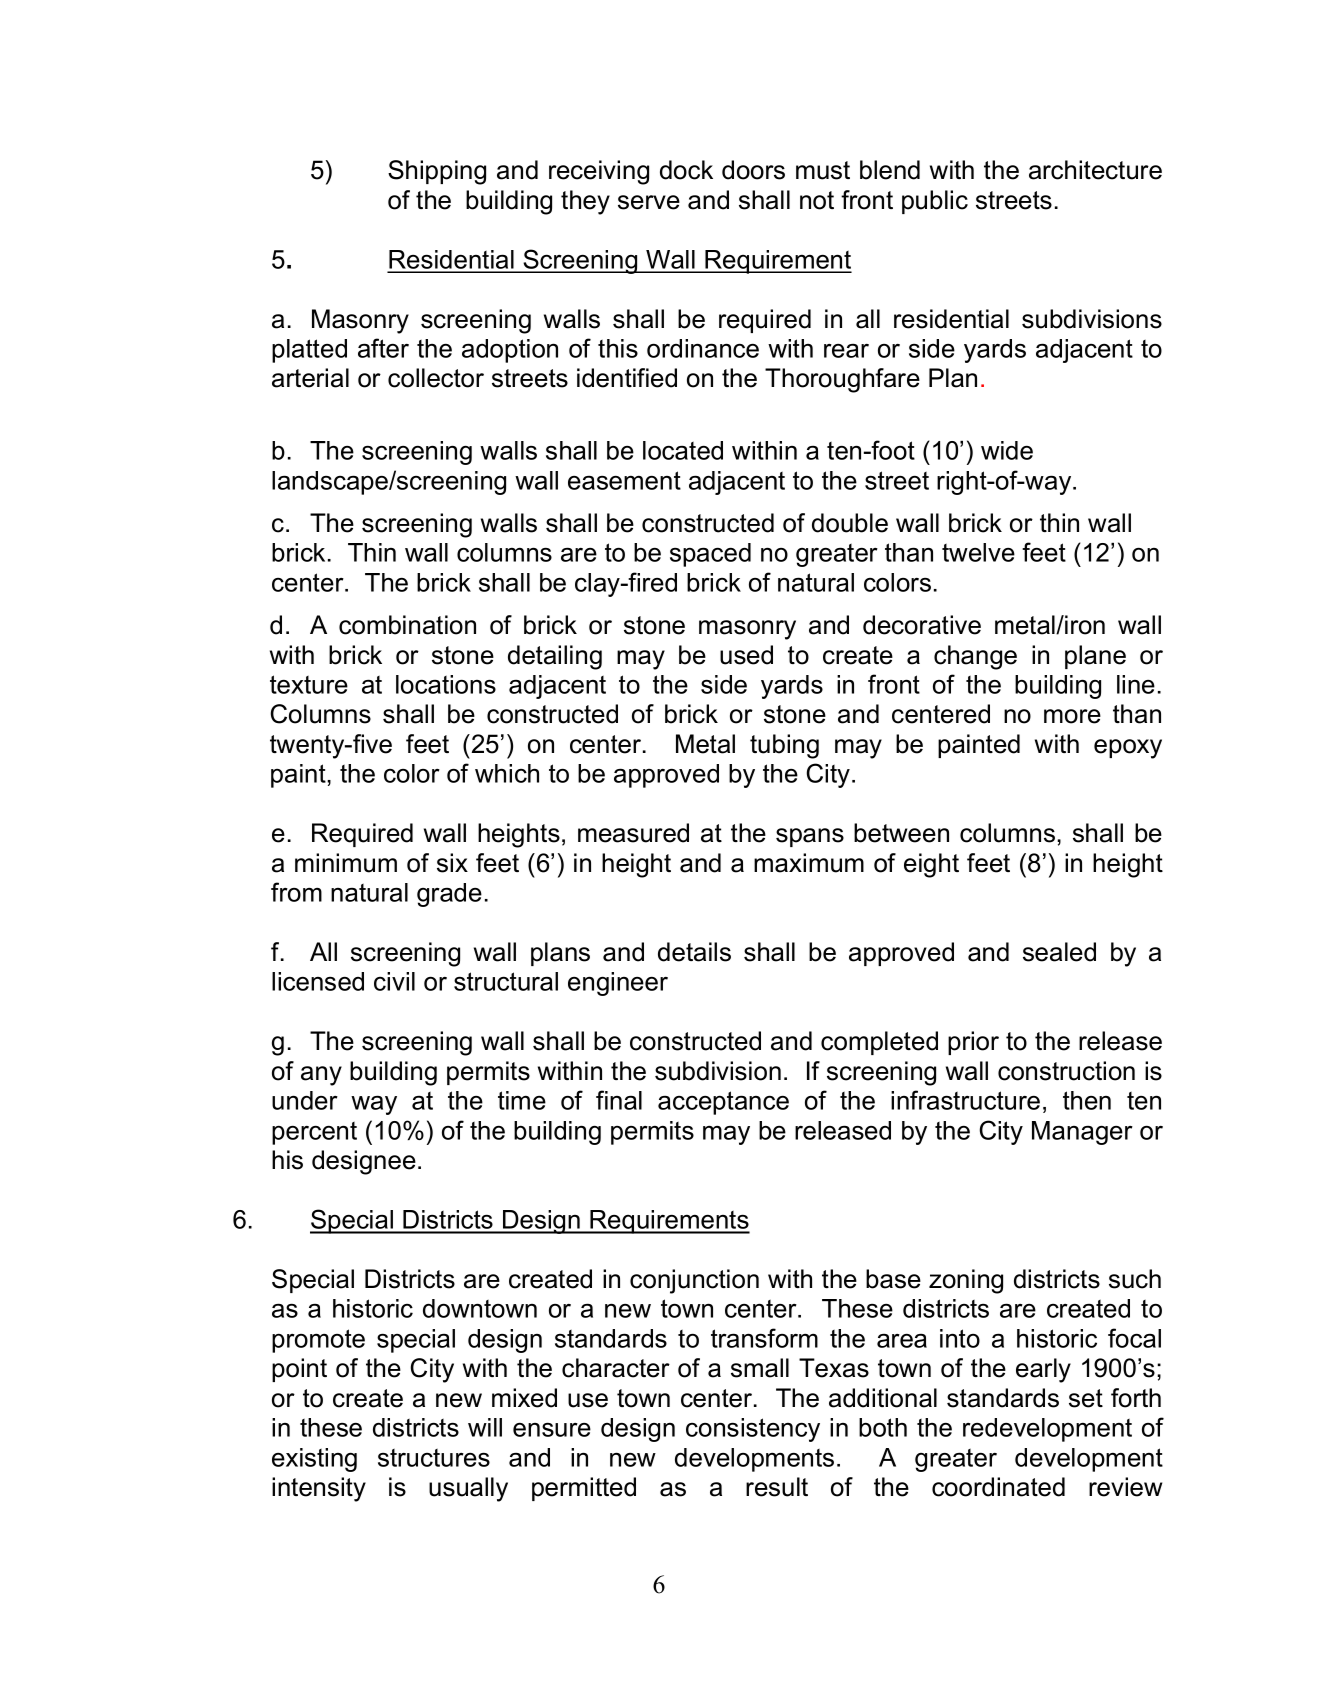 This image has height=1706, width=1318. I want to click on used, so click(746, 655).
